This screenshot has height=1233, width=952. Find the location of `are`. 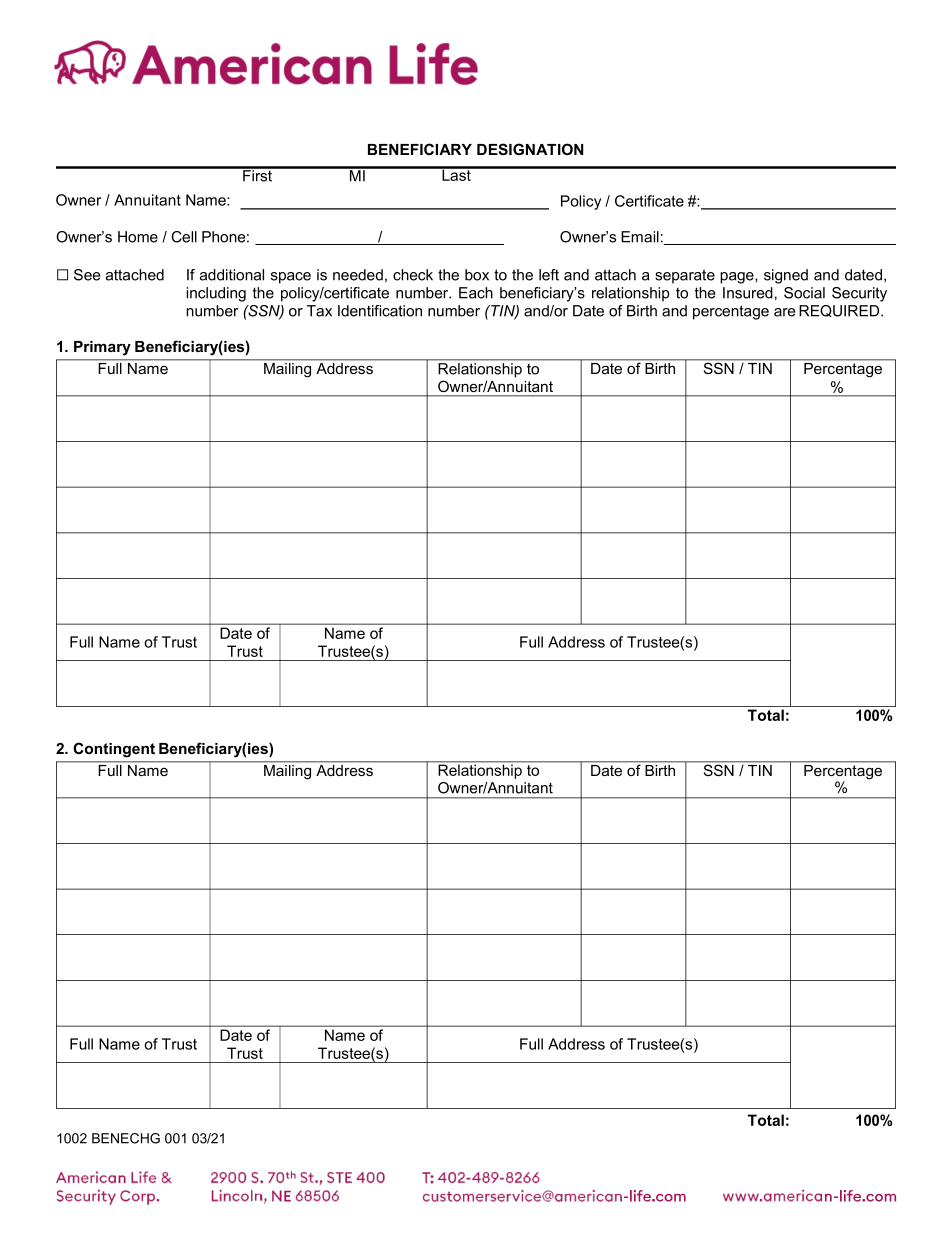

are is located at coordinates (784, 312).
